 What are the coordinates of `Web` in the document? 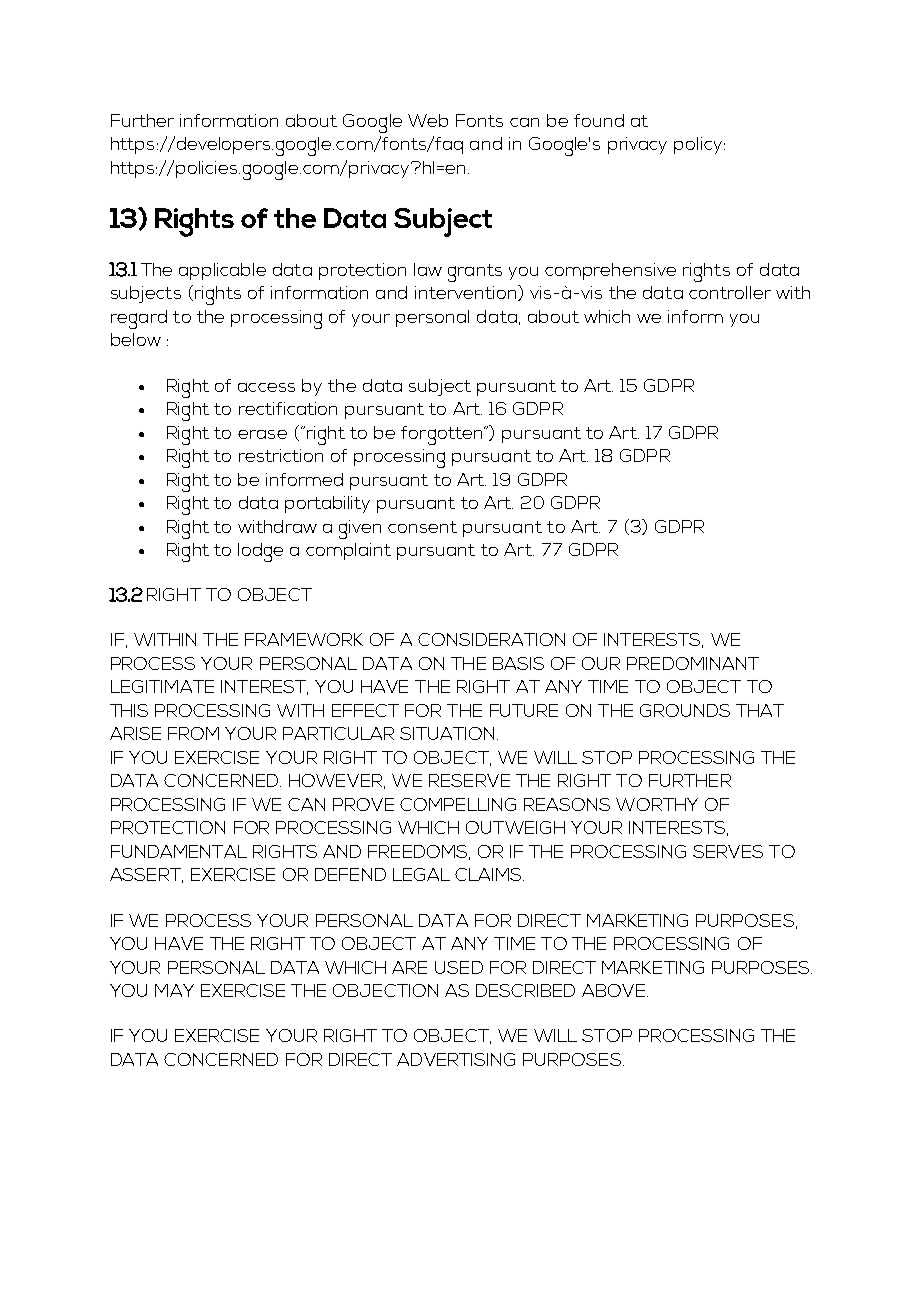 It's located at (428, 120).
